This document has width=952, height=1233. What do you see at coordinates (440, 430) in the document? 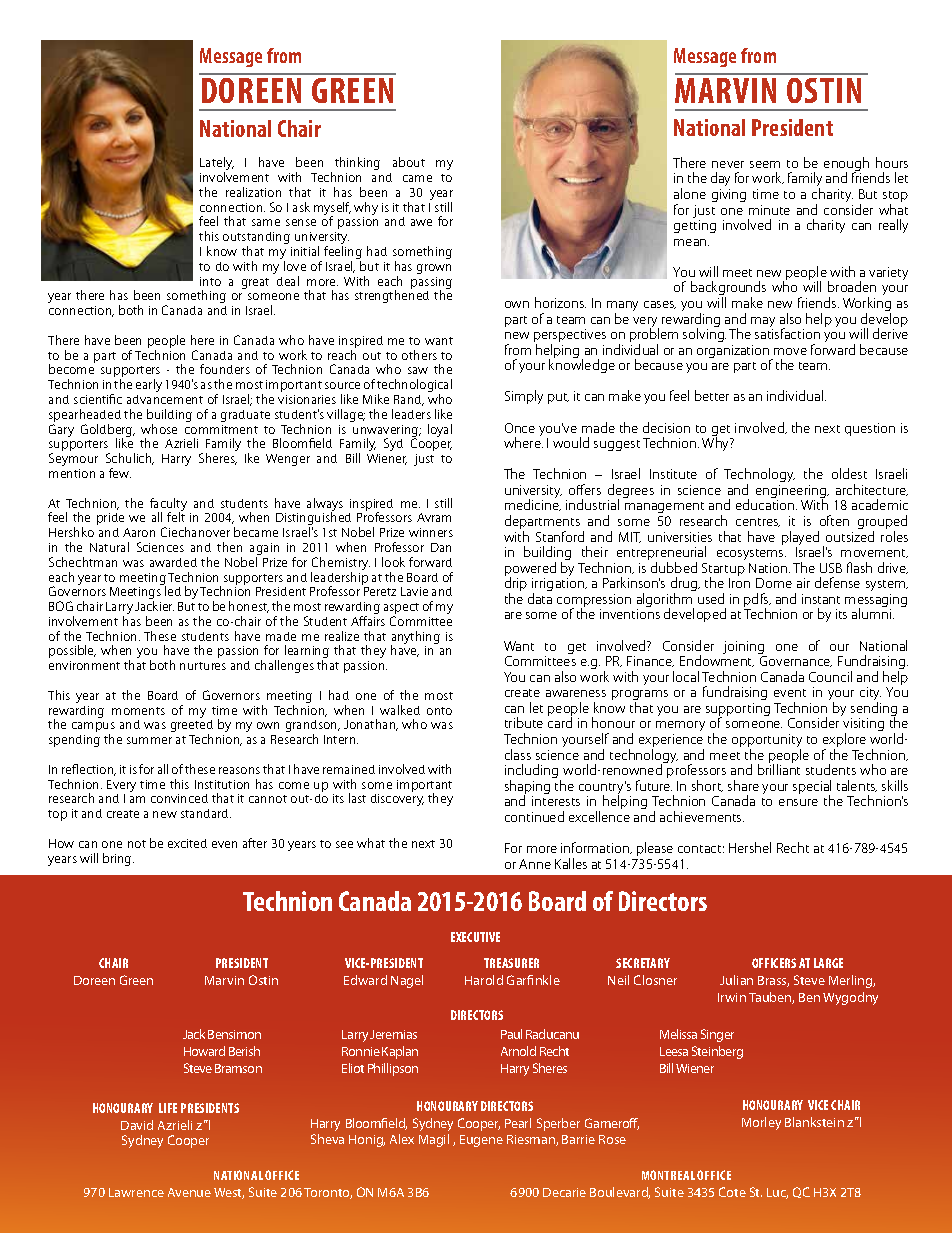
I see `loyal` at bounding box center [440, 430].
